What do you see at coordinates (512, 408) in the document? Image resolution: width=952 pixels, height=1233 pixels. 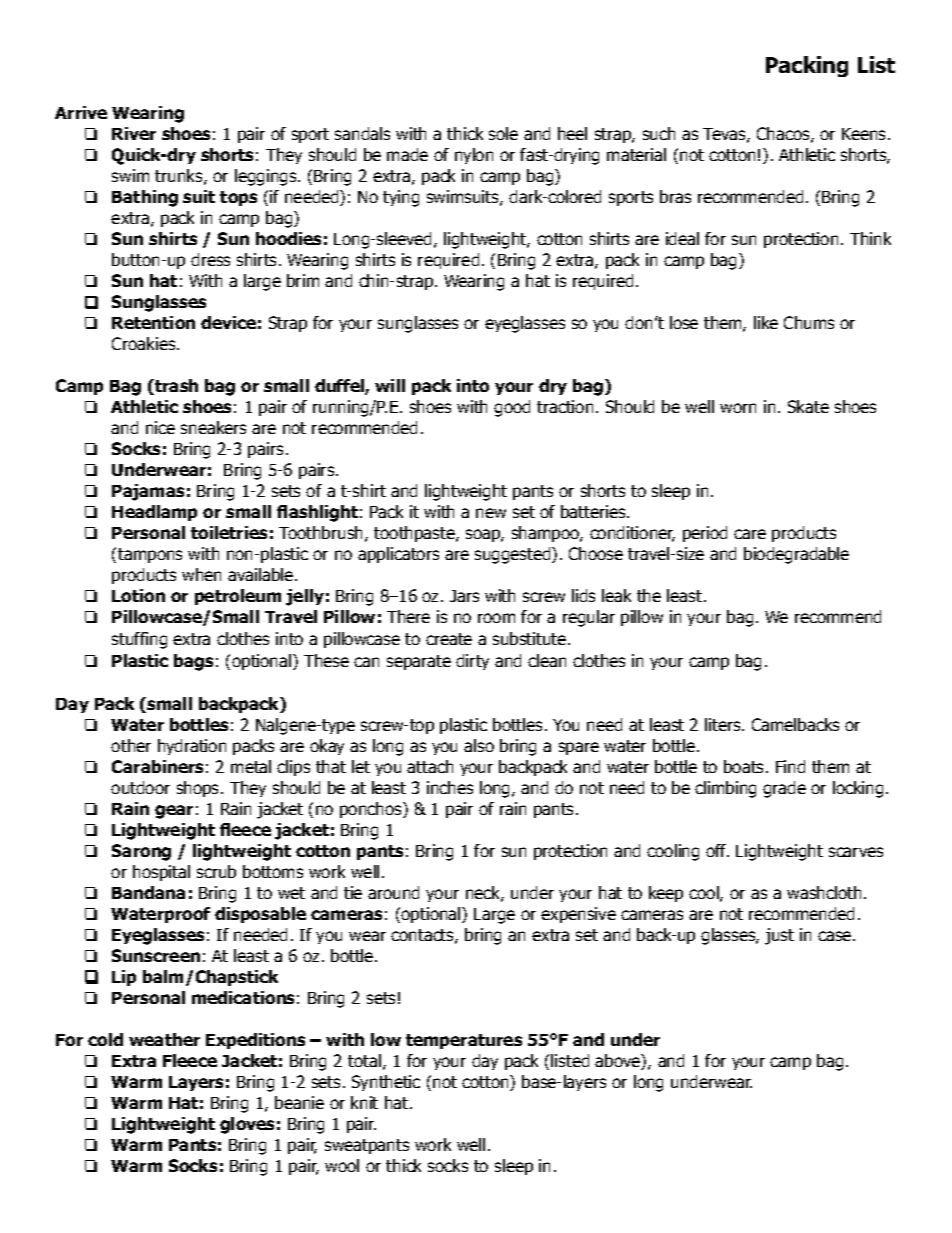 I see `good` at bounding box center [512, 408].
